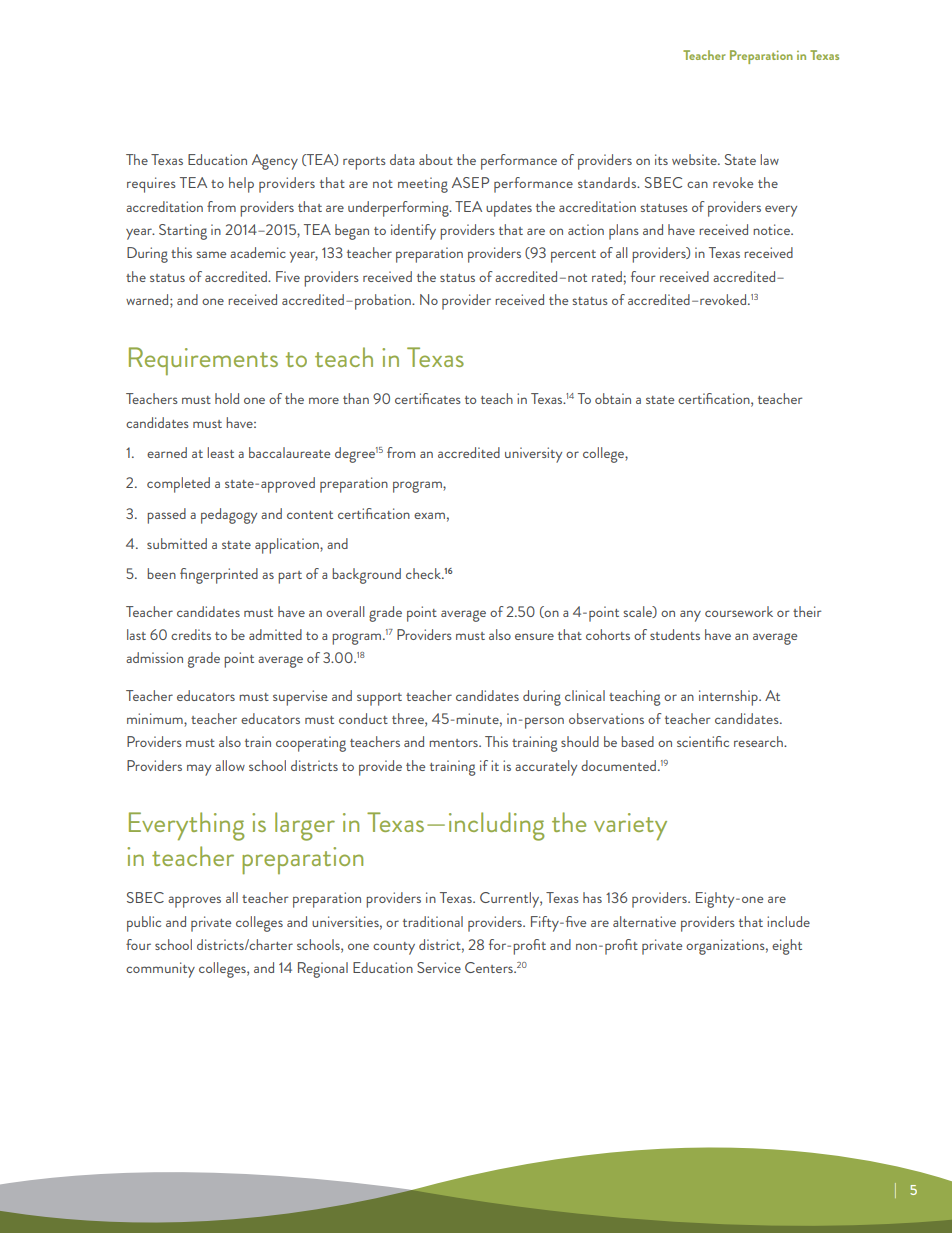 The width and height of the image is (952, 1233). I want to click on scientific, so click(703, 741).
